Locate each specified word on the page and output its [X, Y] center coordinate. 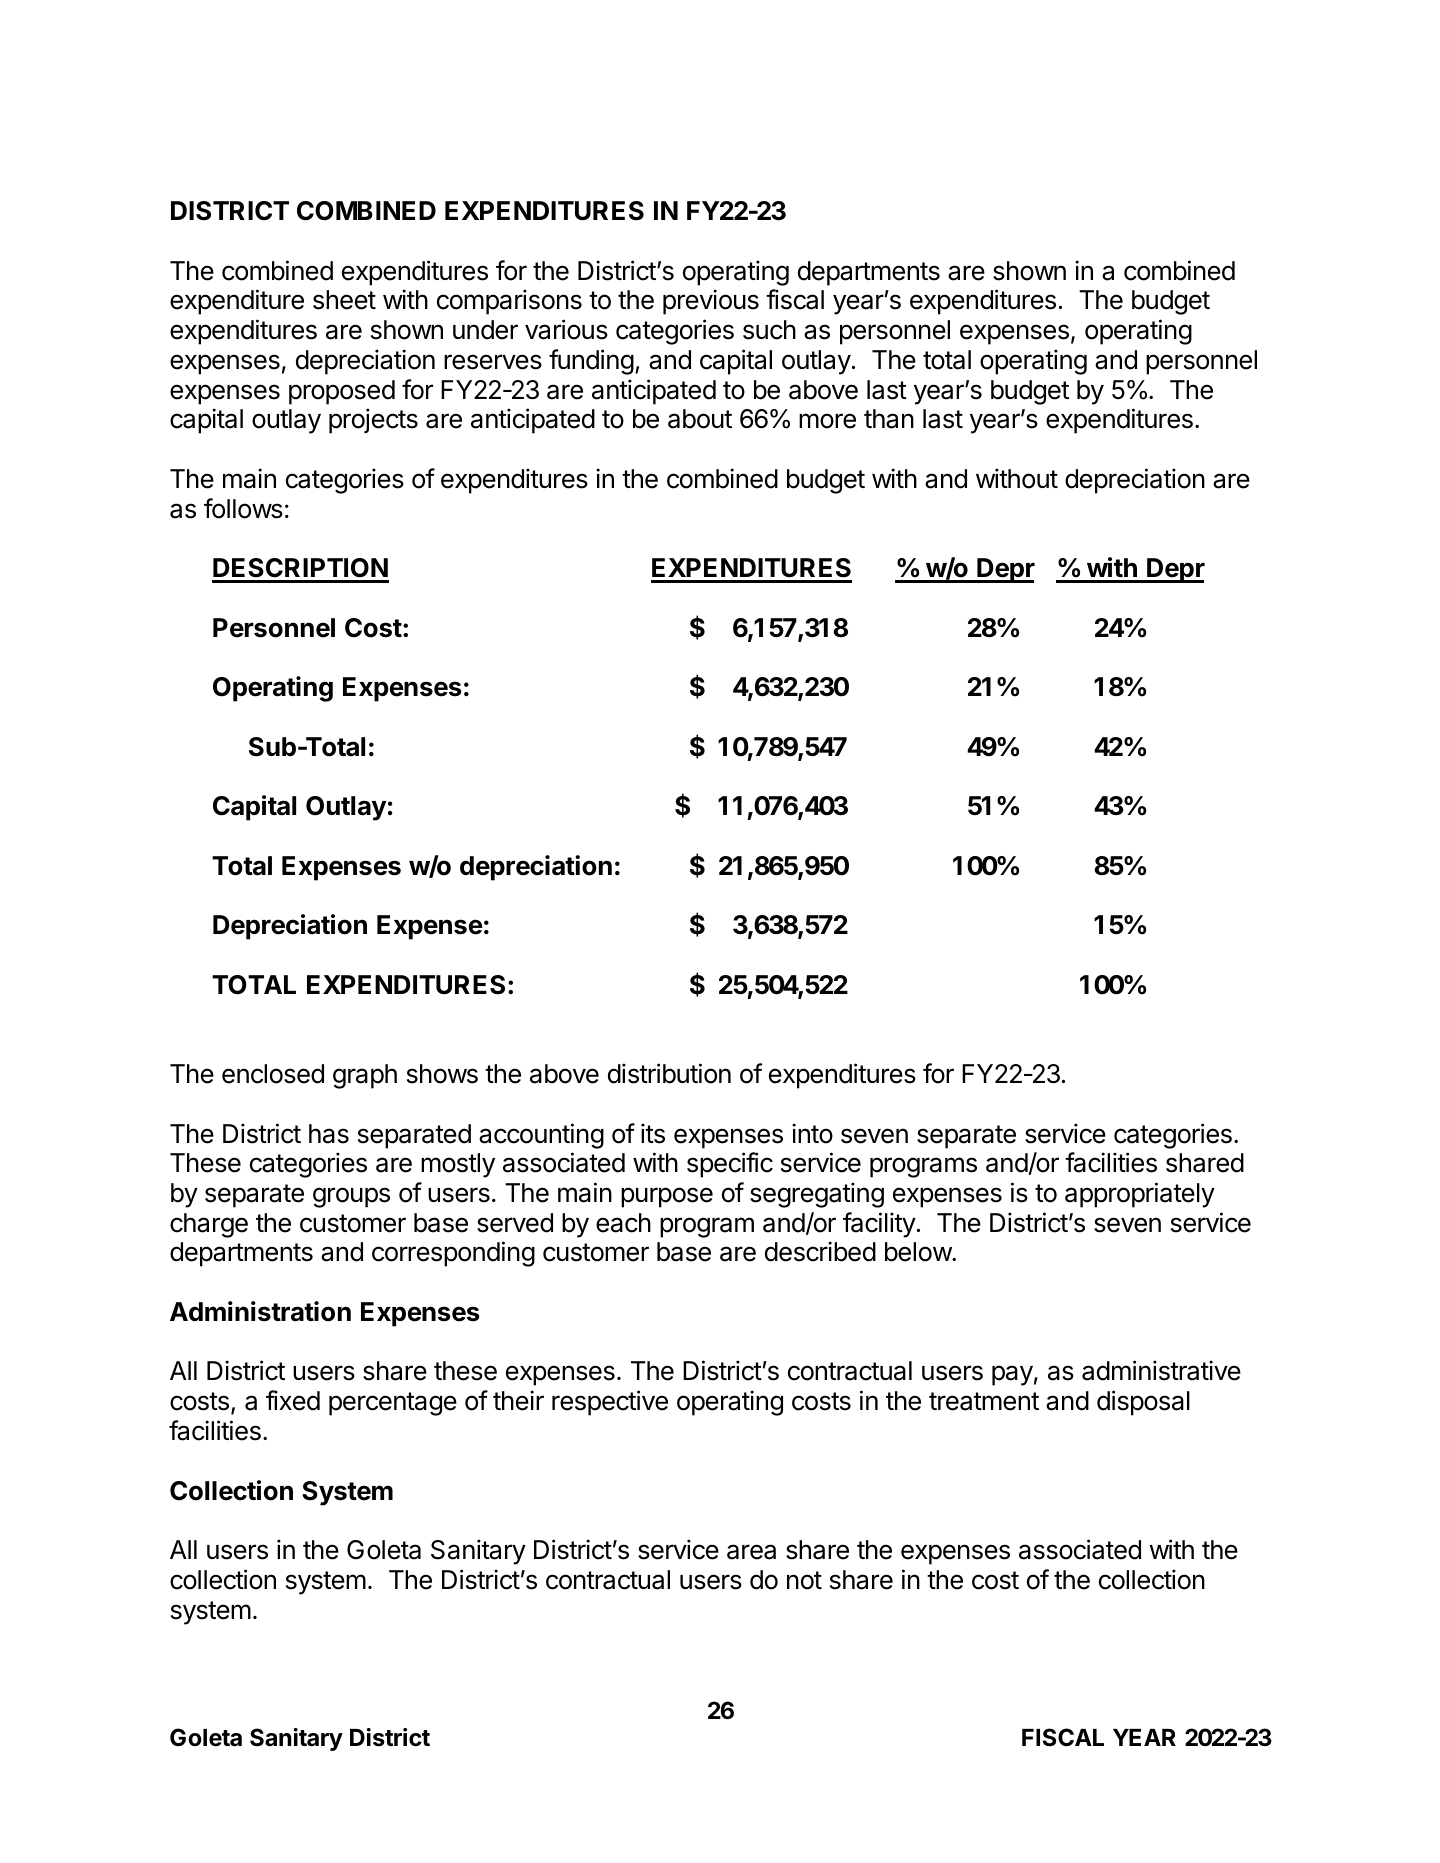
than [889, 419]
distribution [669, 1073]
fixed [293, 1400]
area [751, 1552]
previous [711, 302]
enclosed [273, 1074]
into [812, 1133]
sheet [344, 300]
